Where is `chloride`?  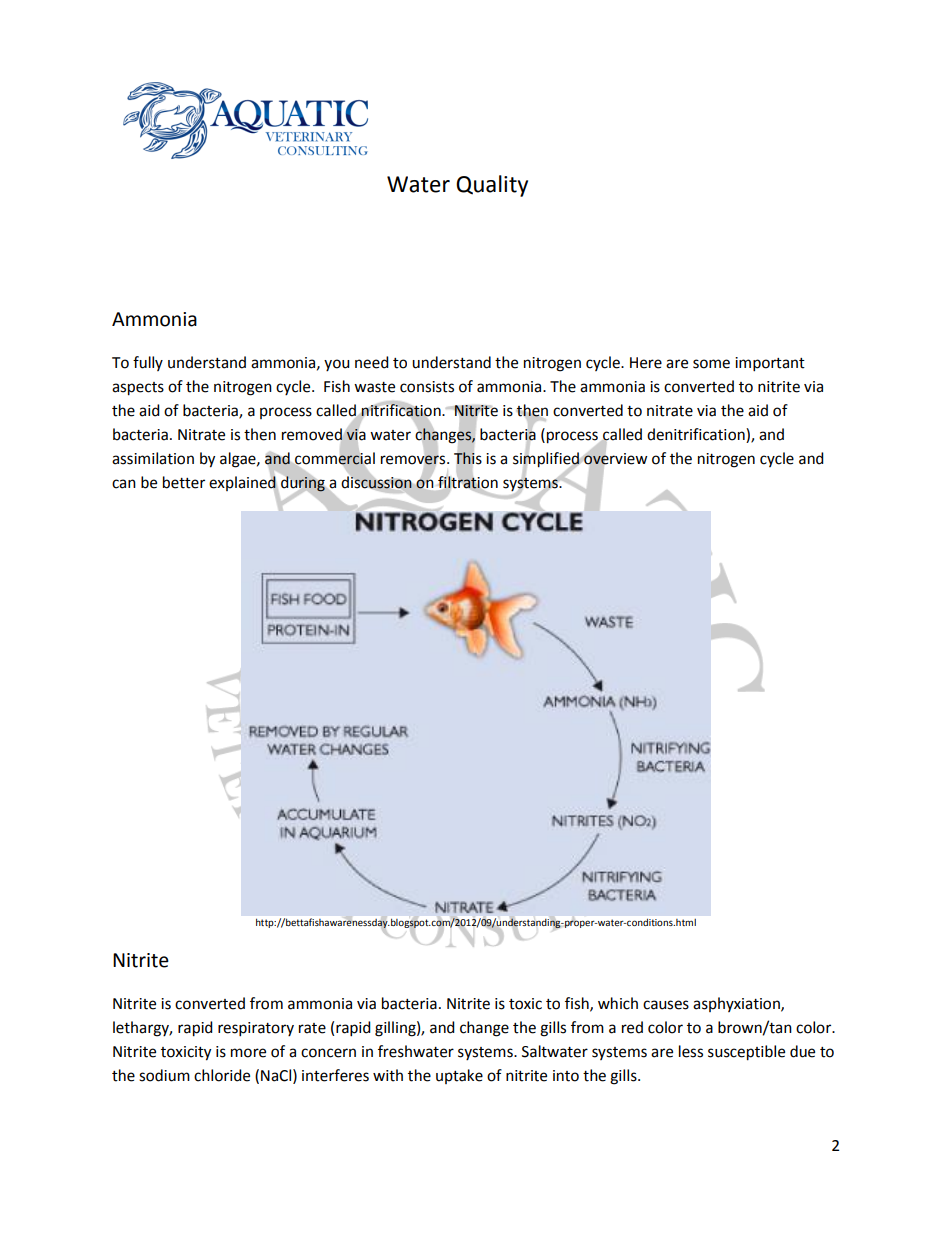 chloride is located at coordinates (222, 1075).
